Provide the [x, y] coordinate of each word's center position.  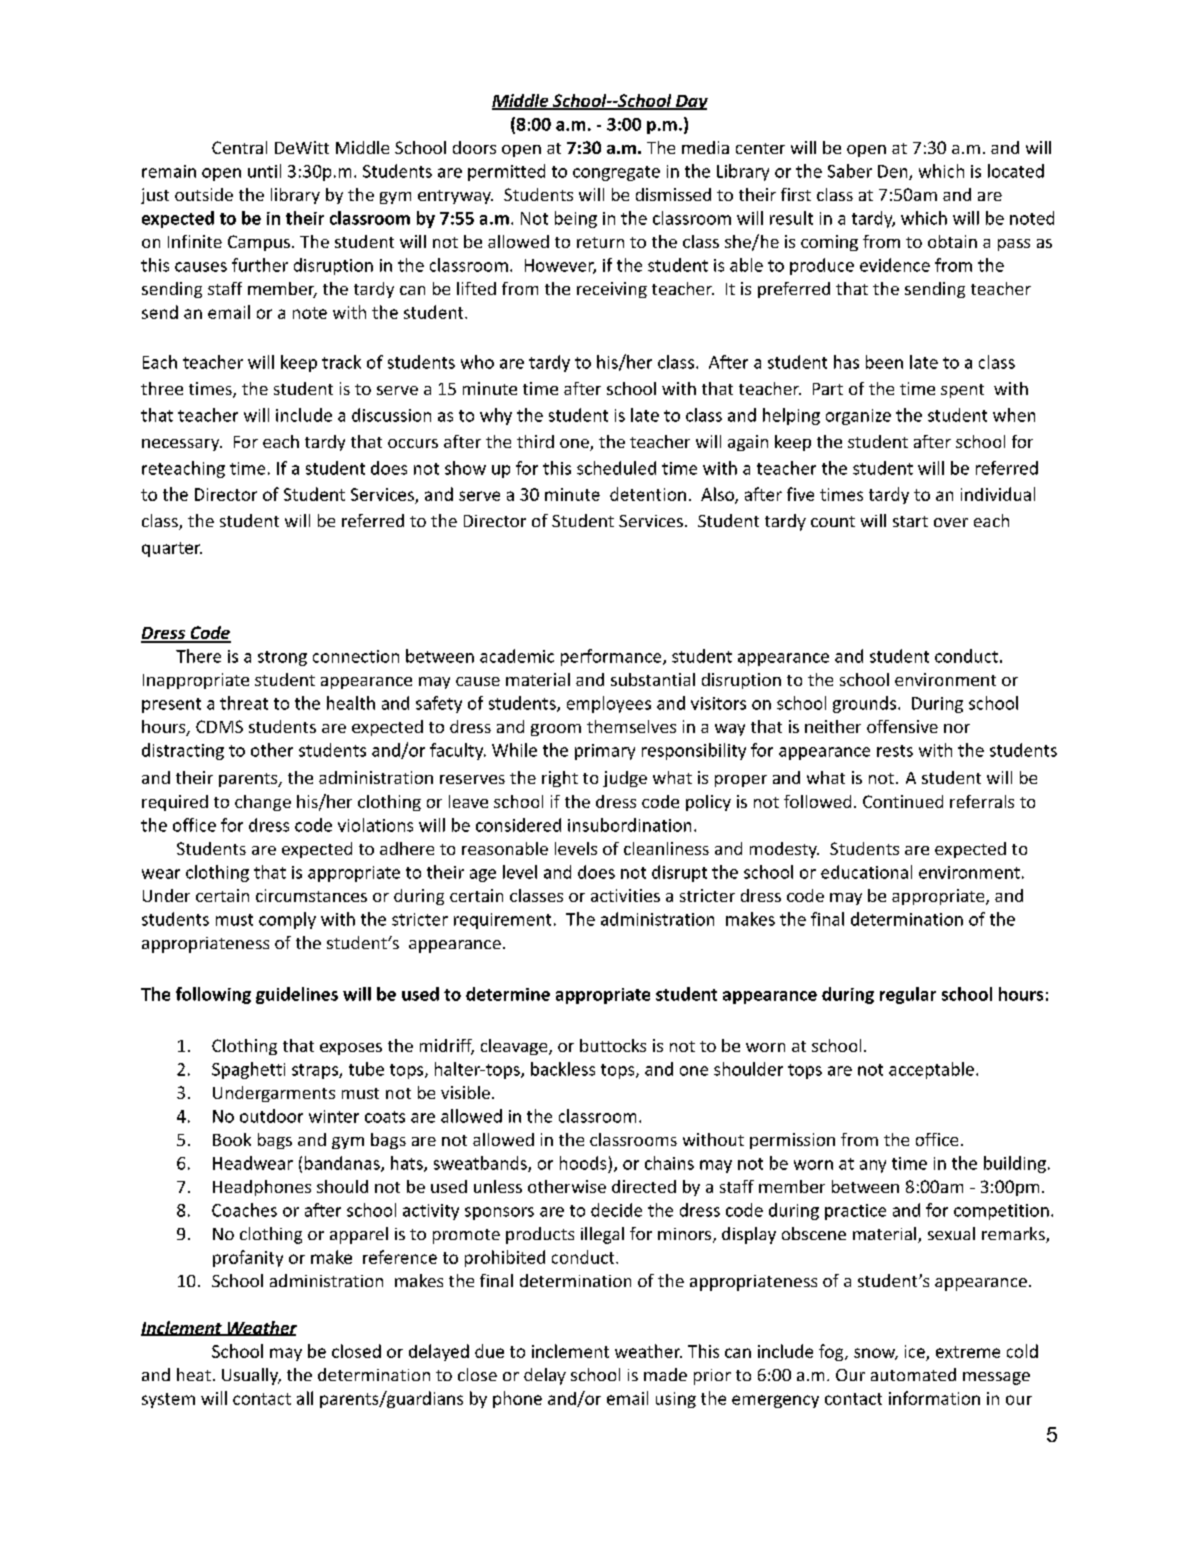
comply [287, 920]
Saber [850, 171]
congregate [616, 173]
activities [625, 895]
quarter [172, 549]
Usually [251, 1376]
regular [908, 995]
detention [648, 494]
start [910, 521]
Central [239, 147]
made [665, 1374]
